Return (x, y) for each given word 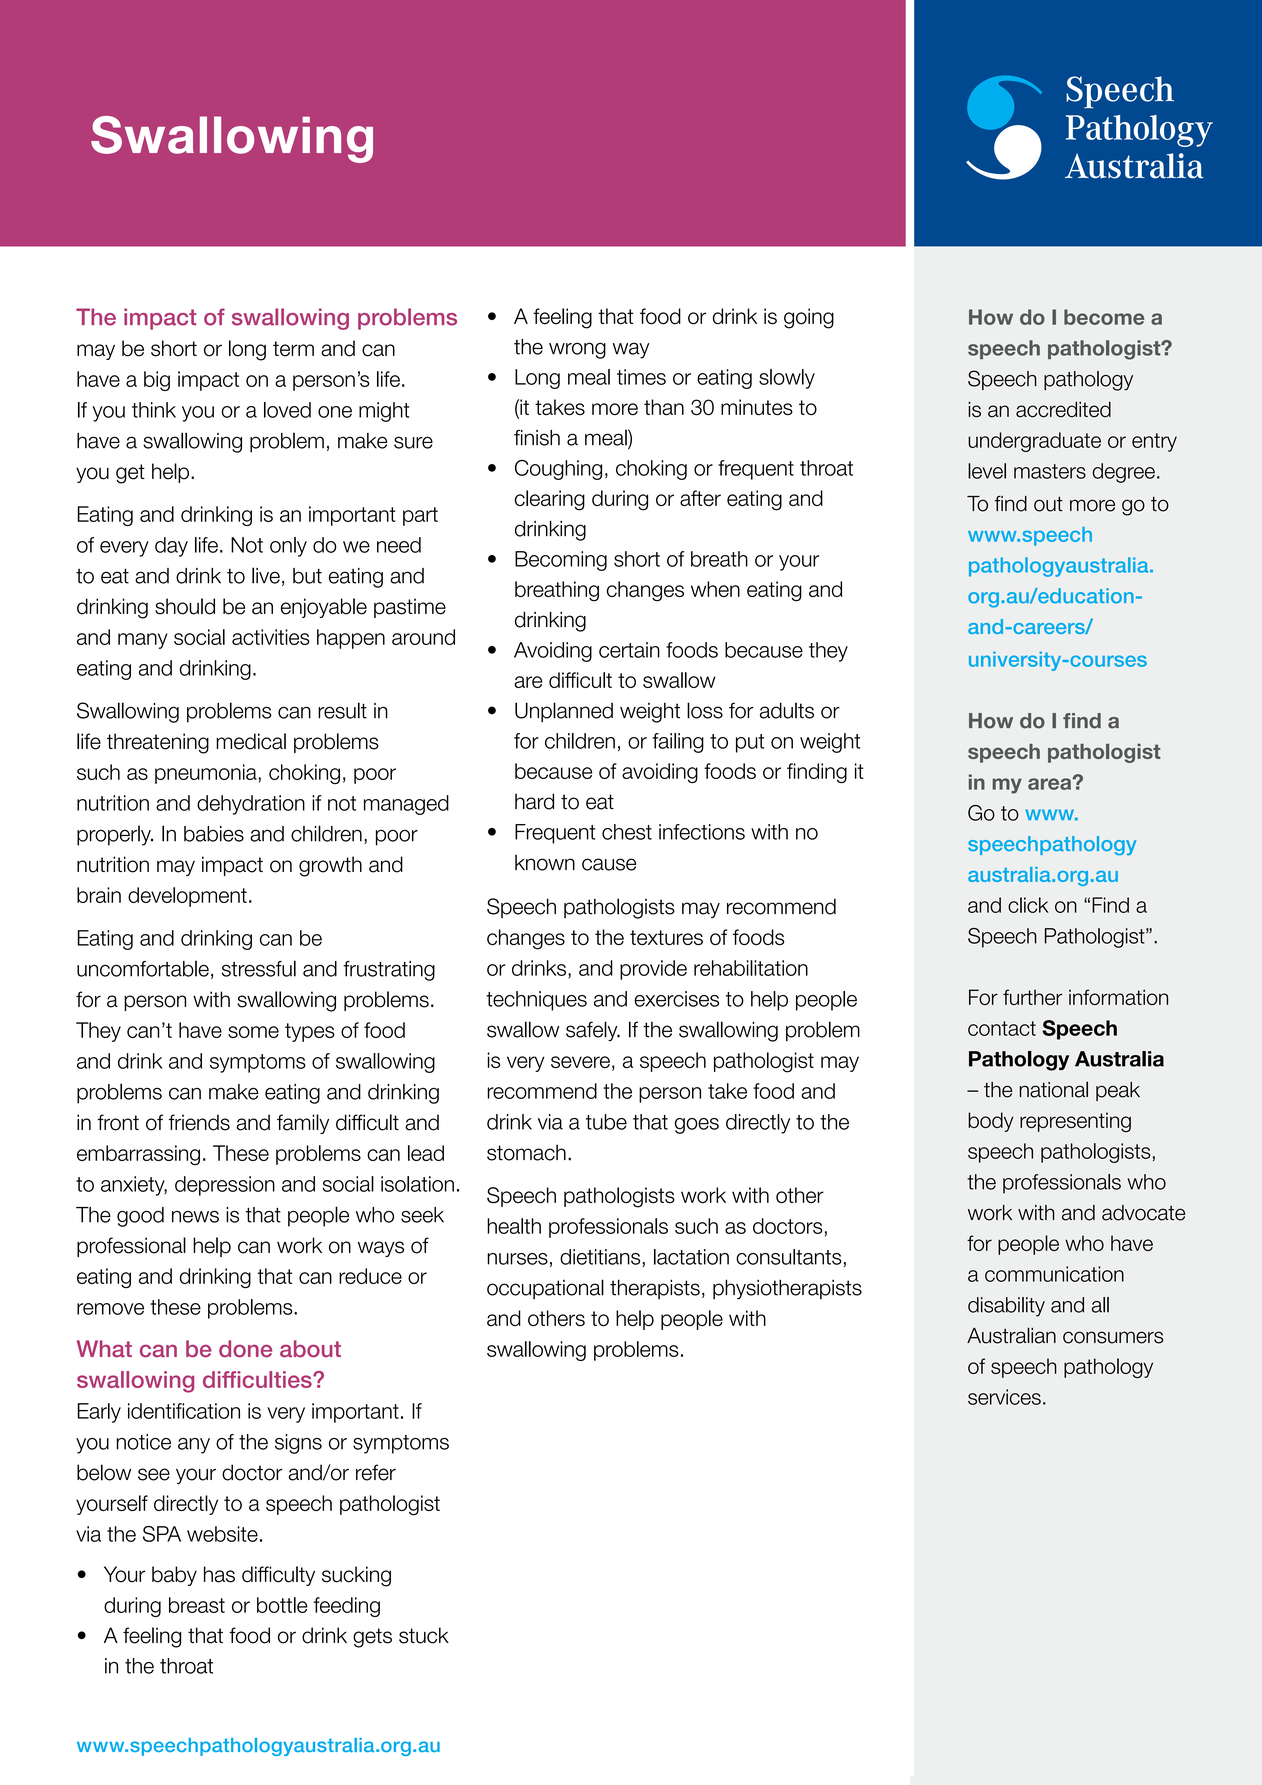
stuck (424, 1635)
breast (197, 1605)
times (641, 377)
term (293, 349)
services (1004, 1397)
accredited (1063, 409)
